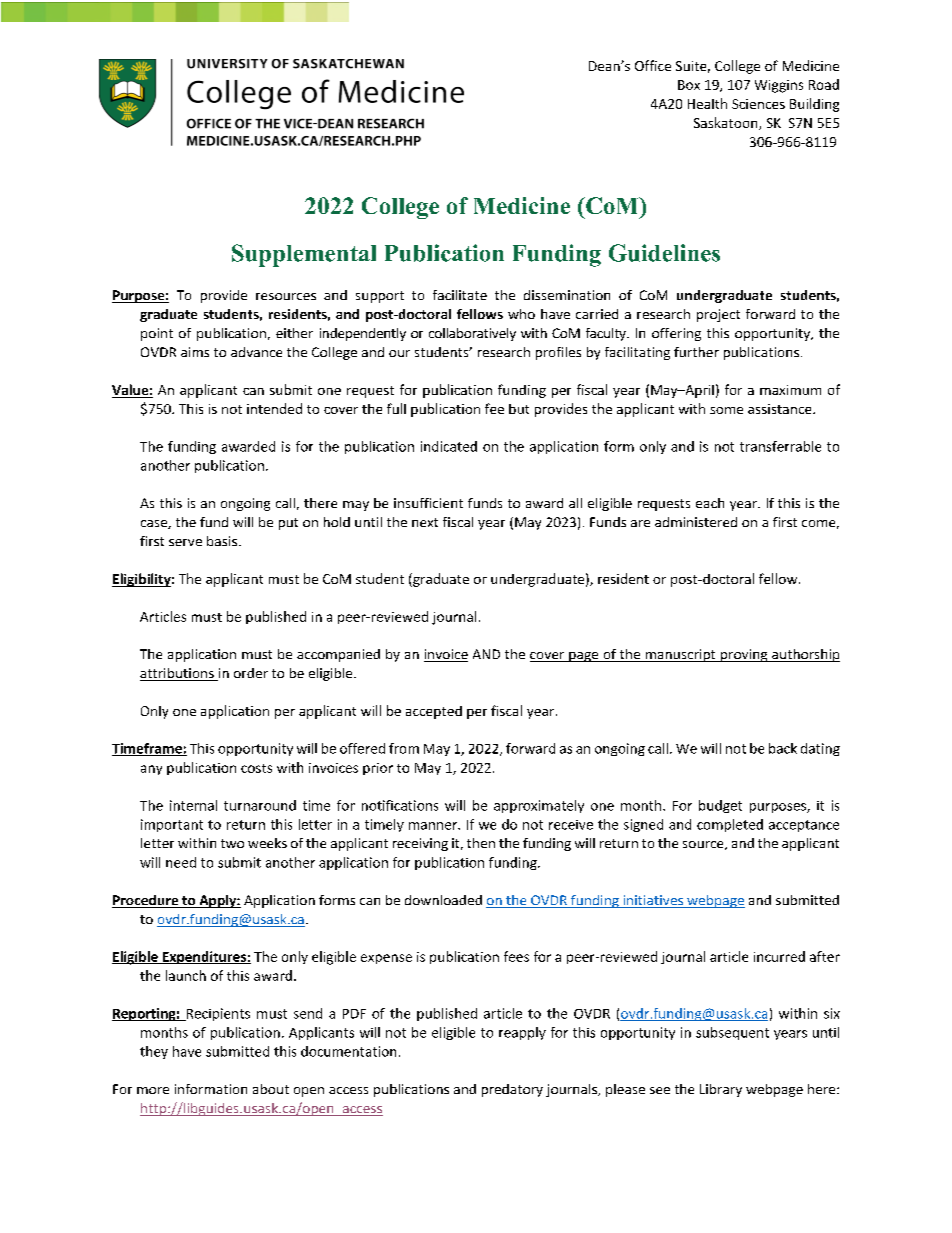 The width and height of the screenshot is (952, 1233). I want to click on indicated, so click(449, 446).
